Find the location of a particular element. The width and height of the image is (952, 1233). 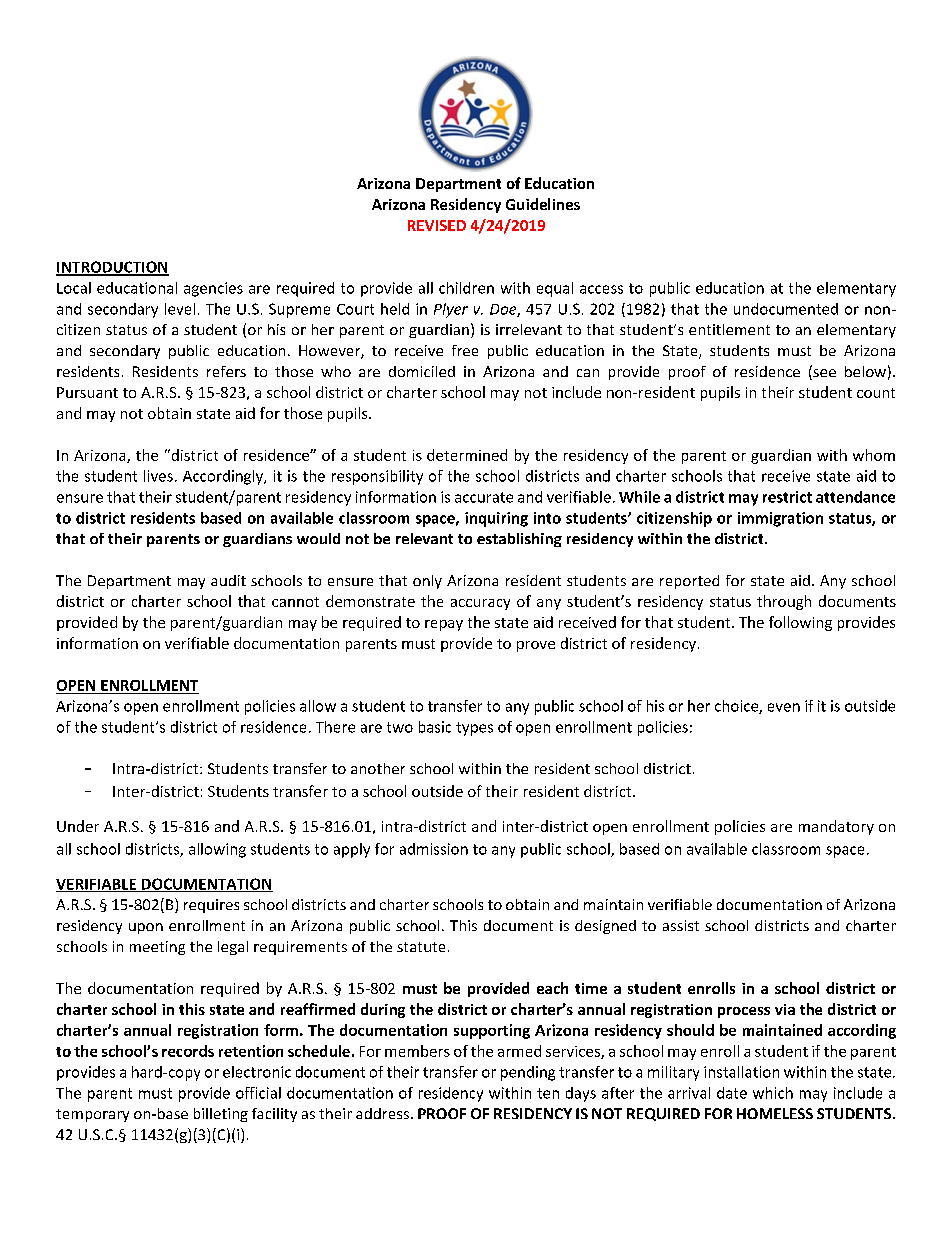

entitlement is located at coordinates (729, 329).
